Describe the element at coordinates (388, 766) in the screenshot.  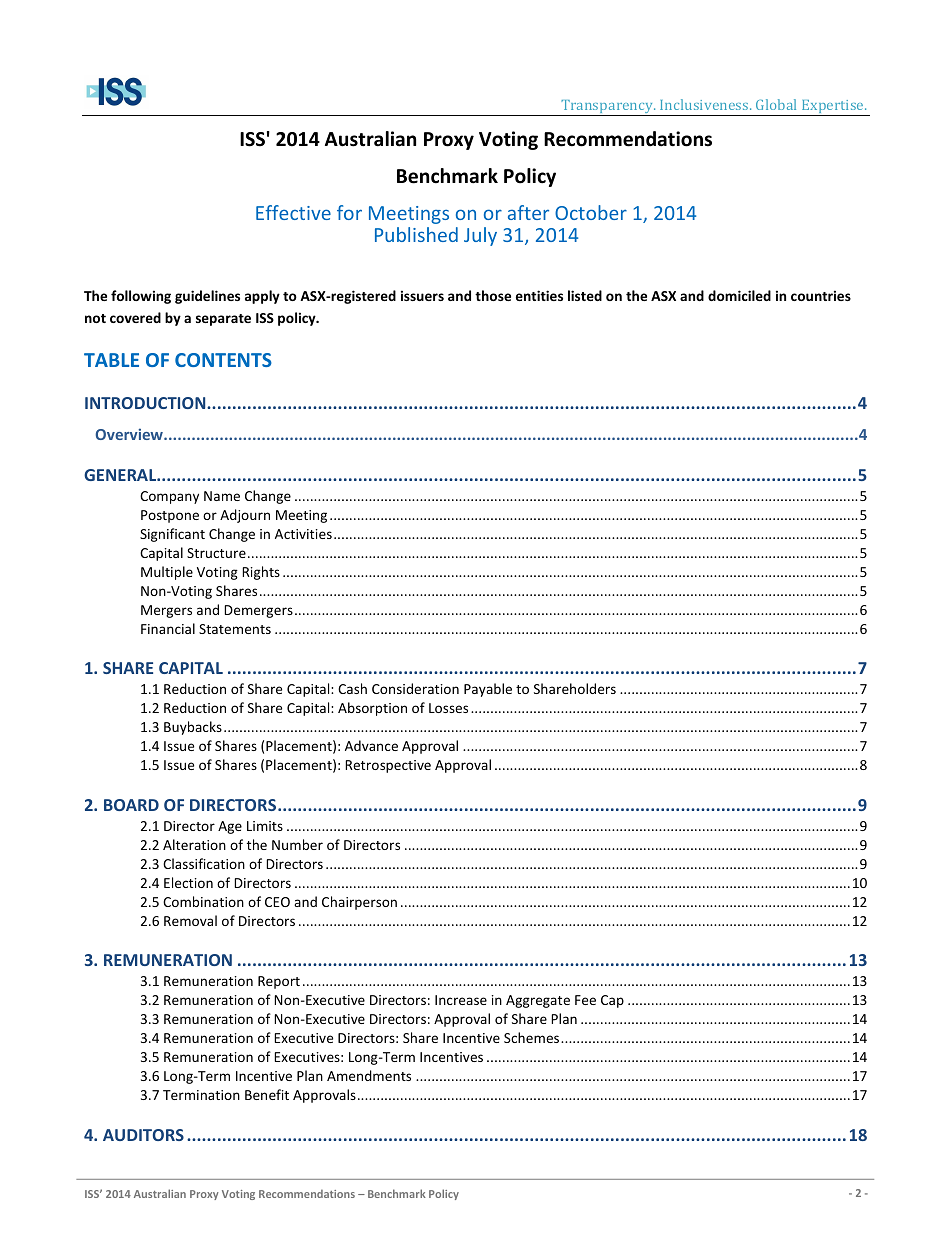
I see `Retrospective` at that location.
